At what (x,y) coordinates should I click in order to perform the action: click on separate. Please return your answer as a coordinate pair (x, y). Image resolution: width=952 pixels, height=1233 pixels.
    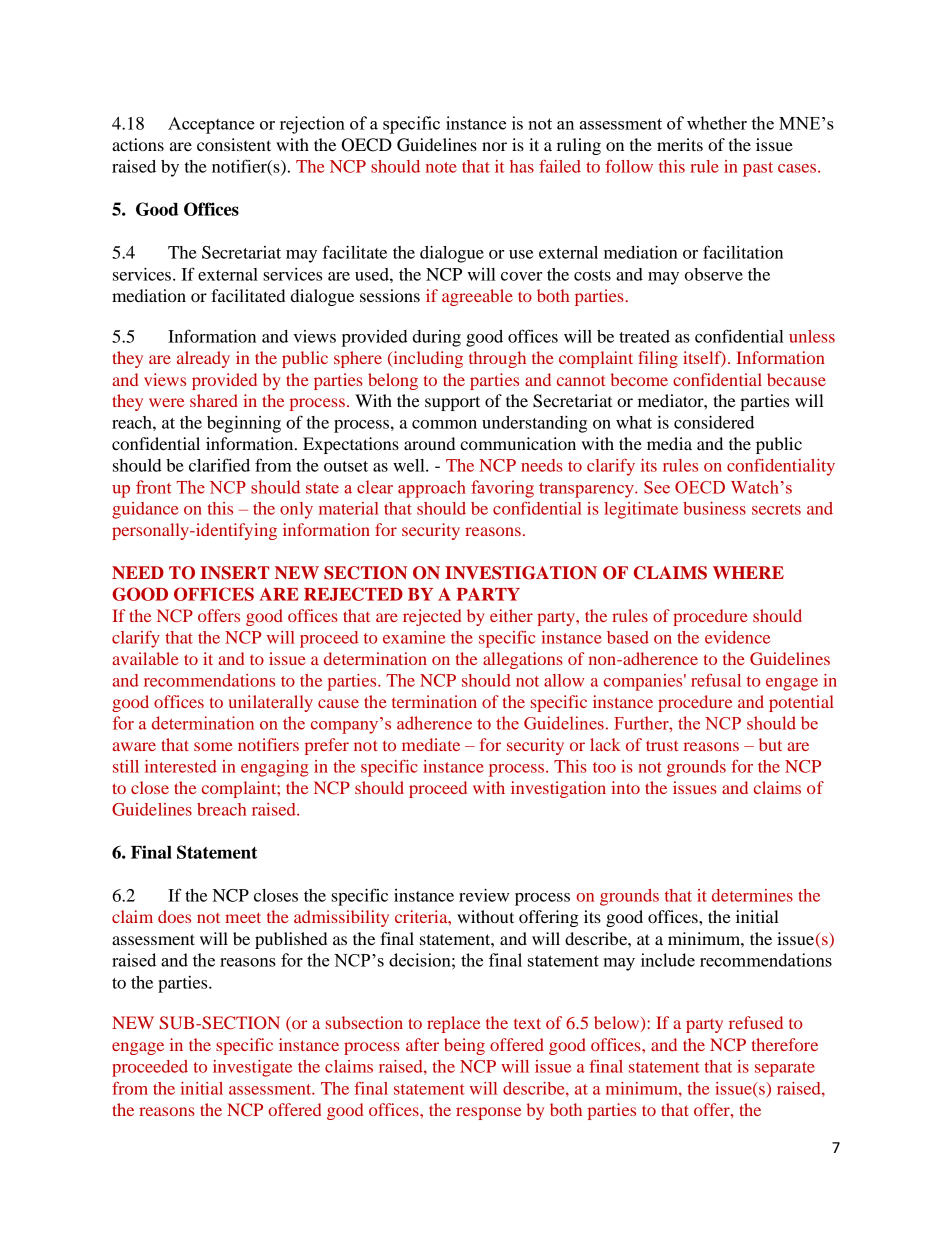
    Looking at the image, I should click on (785, 1069).
